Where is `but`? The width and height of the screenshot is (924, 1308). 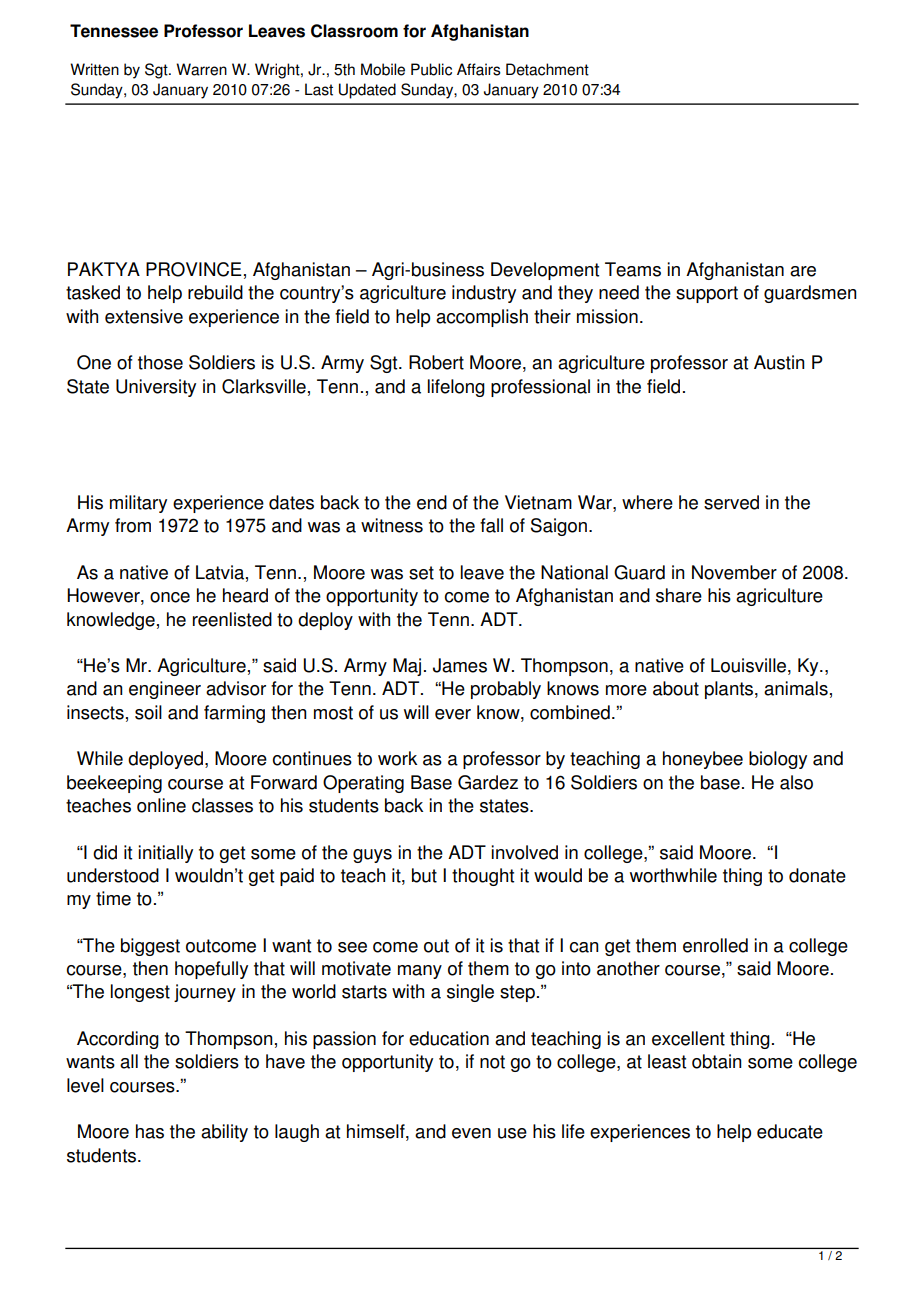 but is located at coordinates (424, 875).
